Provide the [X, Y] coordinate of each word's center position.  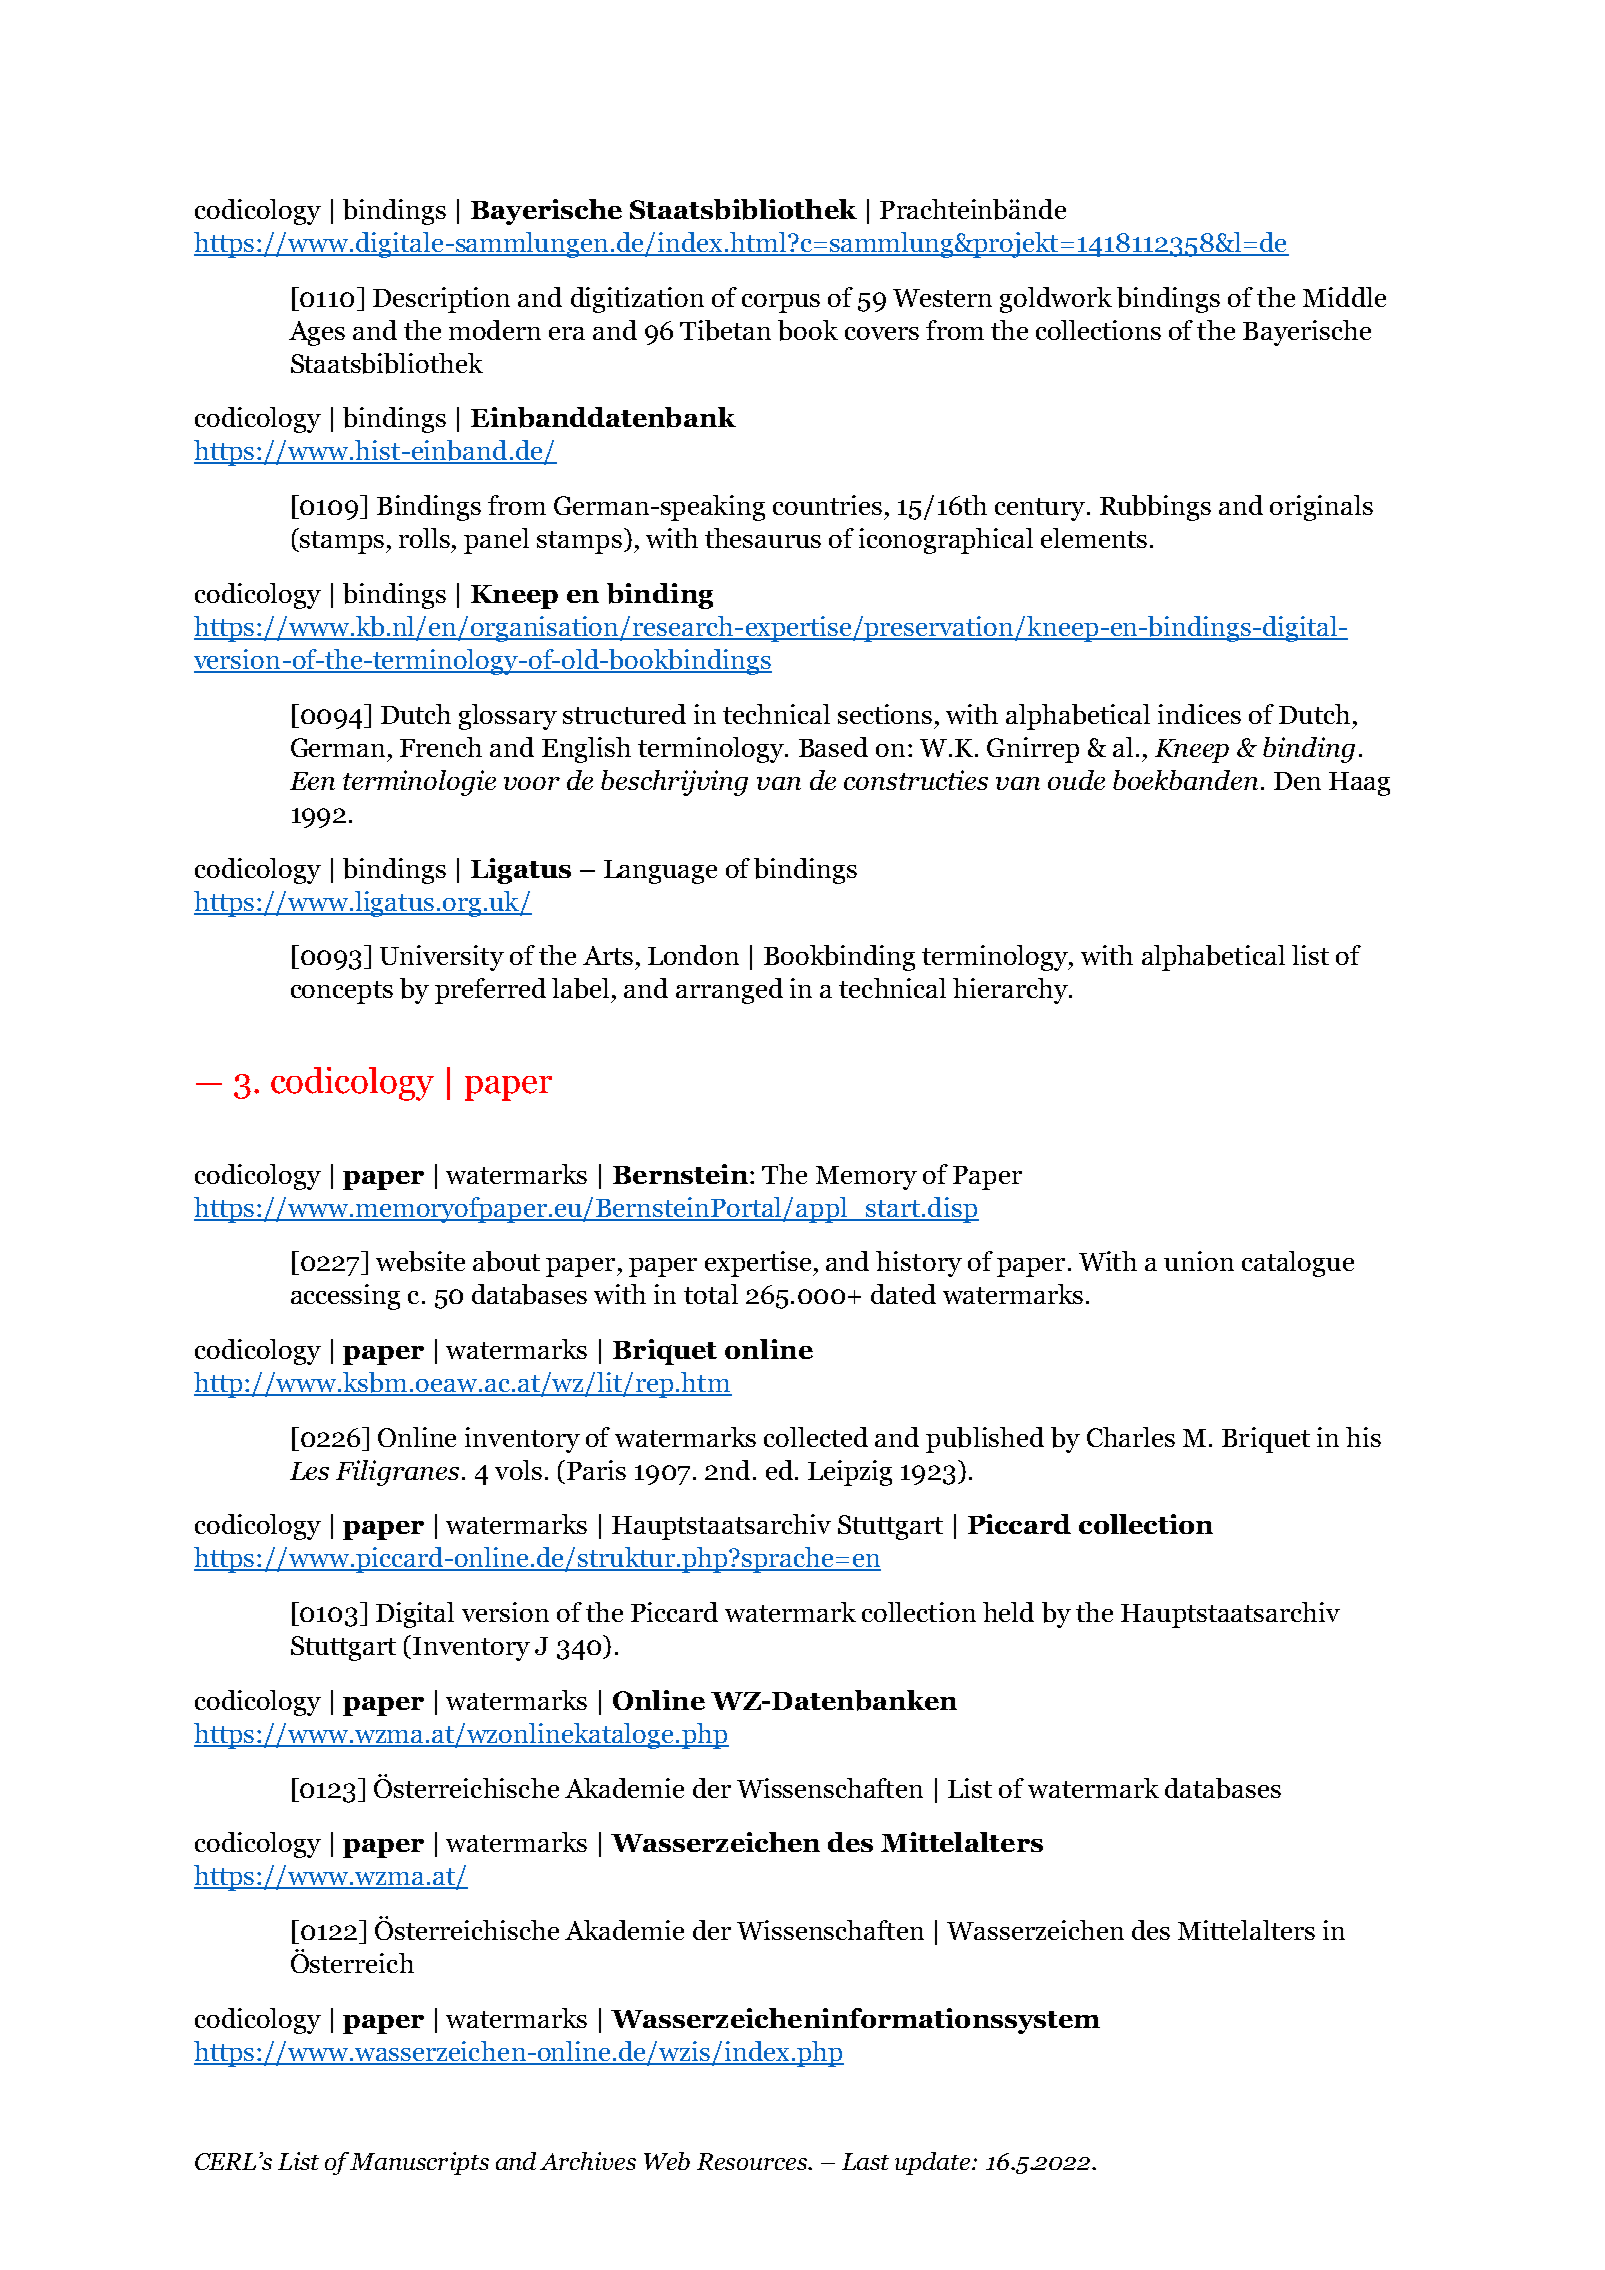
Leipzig [850, 1473]
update [934, 2163]
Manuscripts [419, 2163]
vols [518, 1470]
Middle [1344, 297]
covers [882, 333]
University [442, 958]
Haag [1359, 784]
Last [865, 2161]
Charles [1131, 1437]
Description [441, 300]
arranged [729, 991]
